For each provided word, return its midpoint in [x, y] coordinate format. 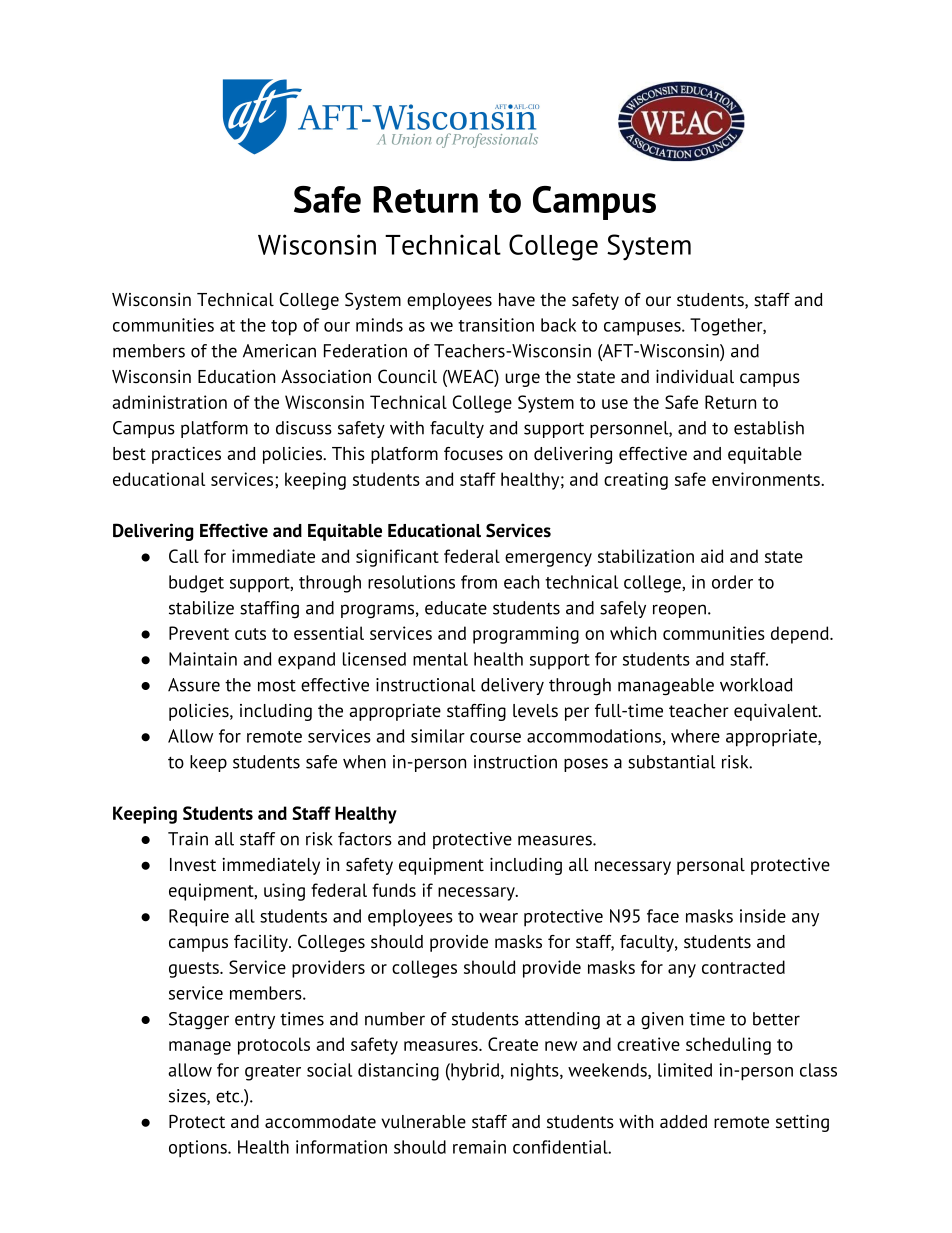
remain [479, 1147]
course [495, 738]
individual [695, 376]
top [284, 328]
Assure [194, 685]
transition [496, 325]
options [199, 1149]
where [695, 736]
